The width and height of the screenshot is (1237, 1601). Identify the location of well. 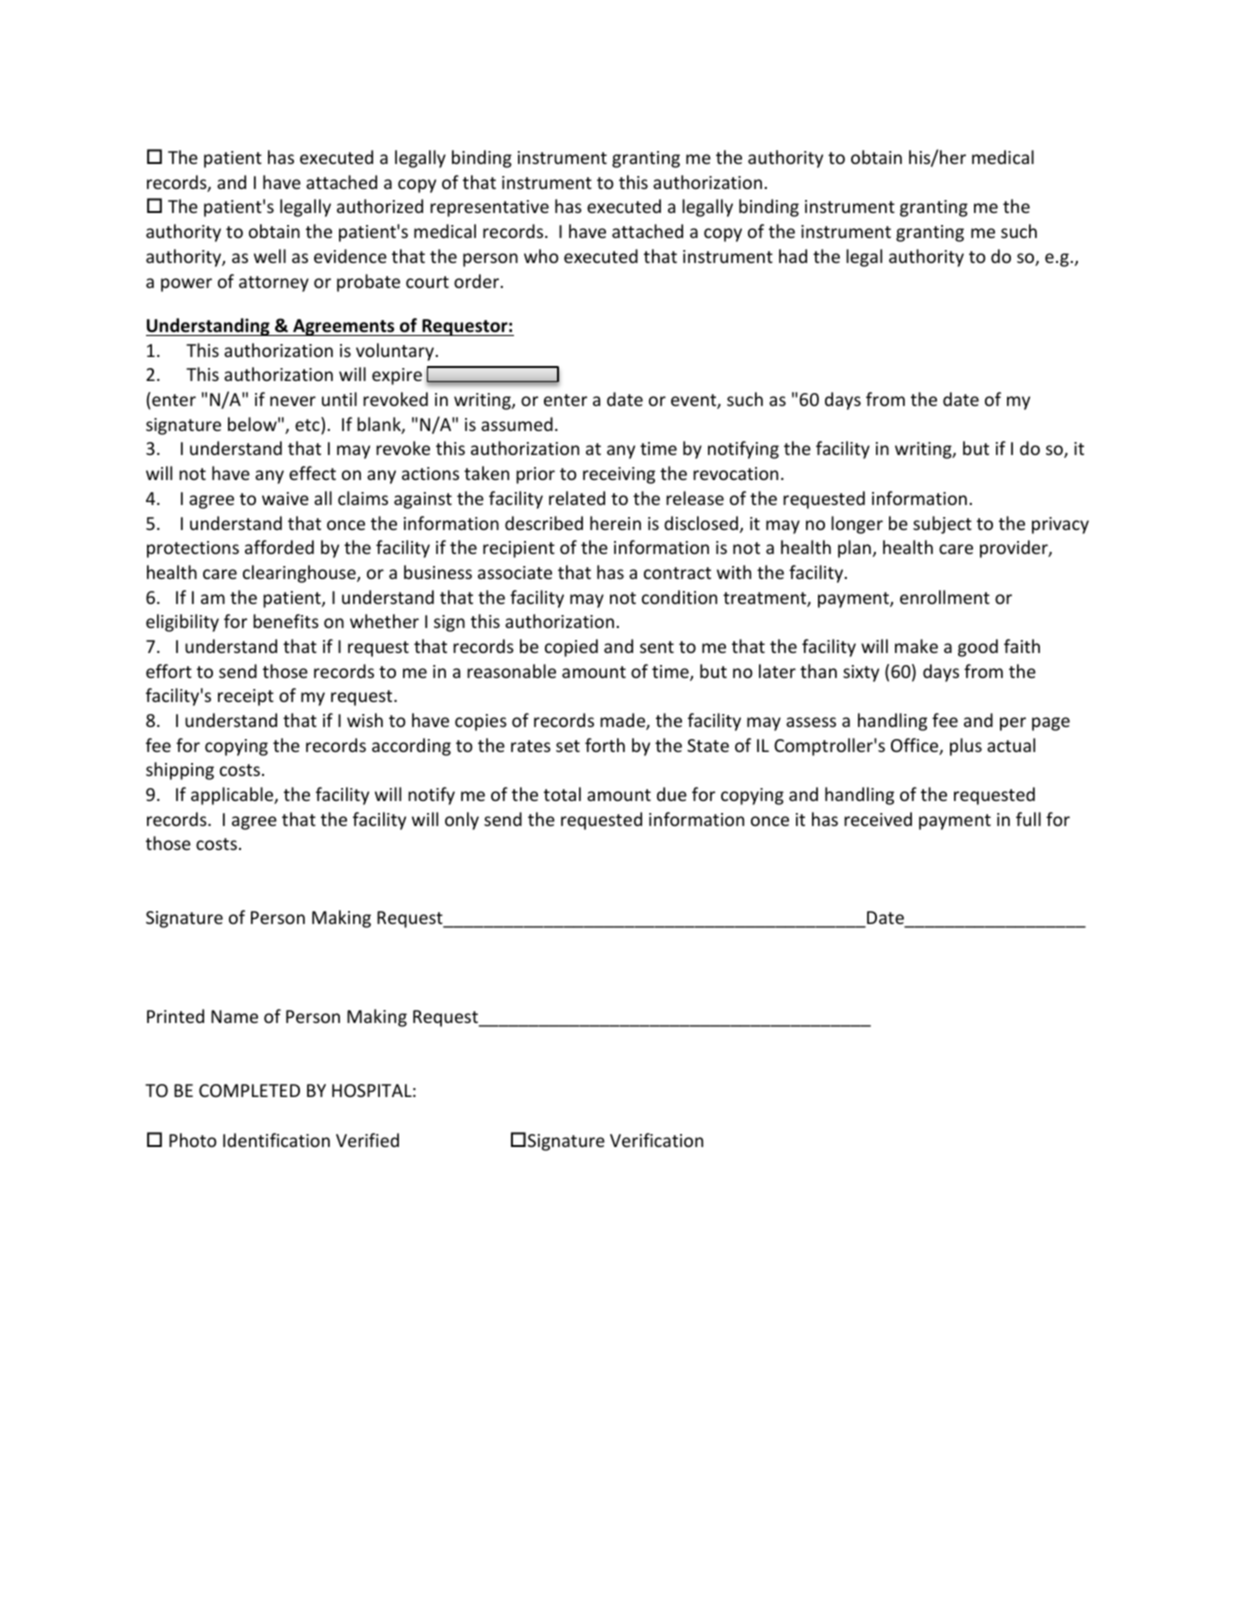
(270, 256).
